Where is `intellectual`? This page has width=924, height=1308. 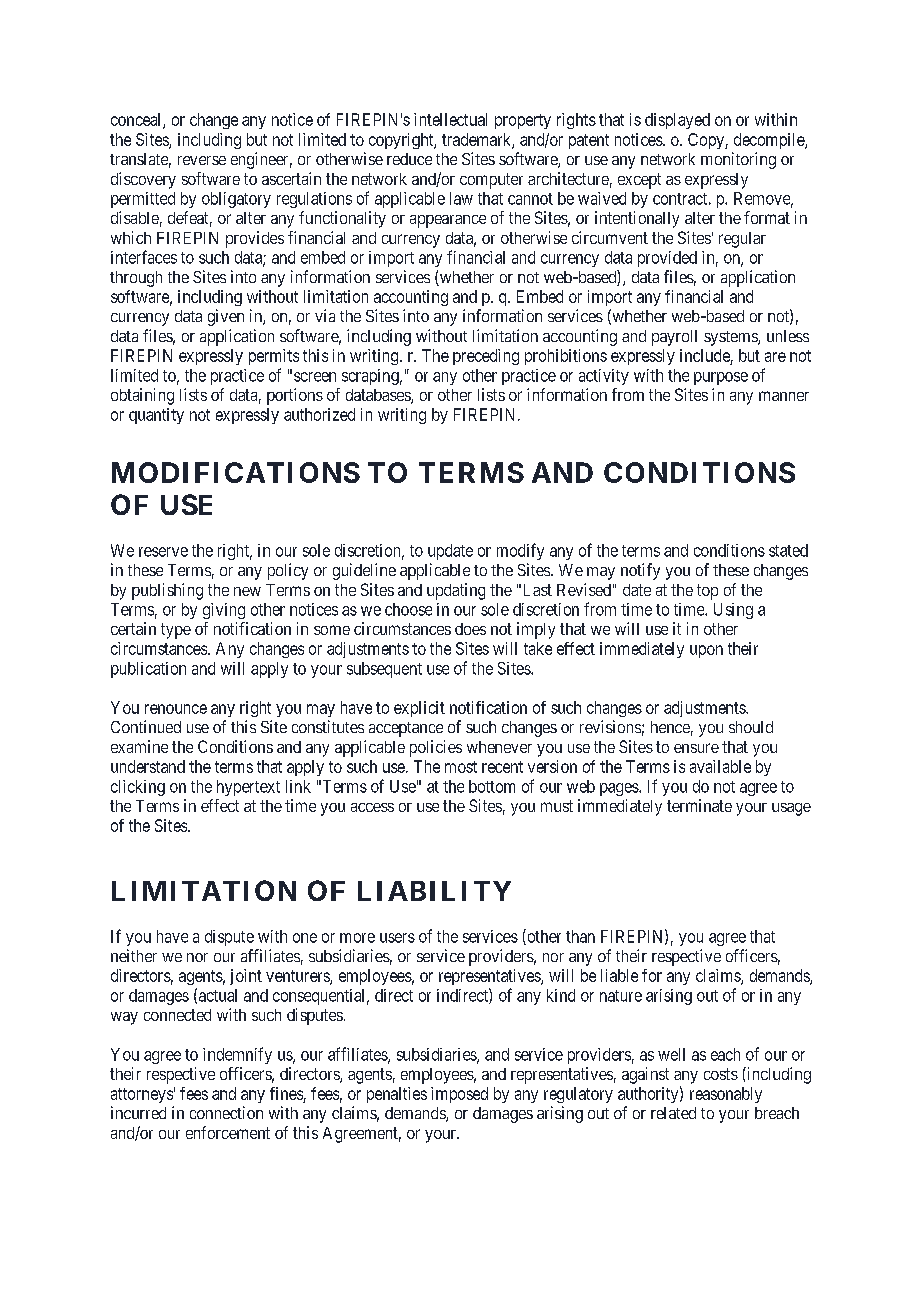
intellectual is located at coordinates (450, 119).
